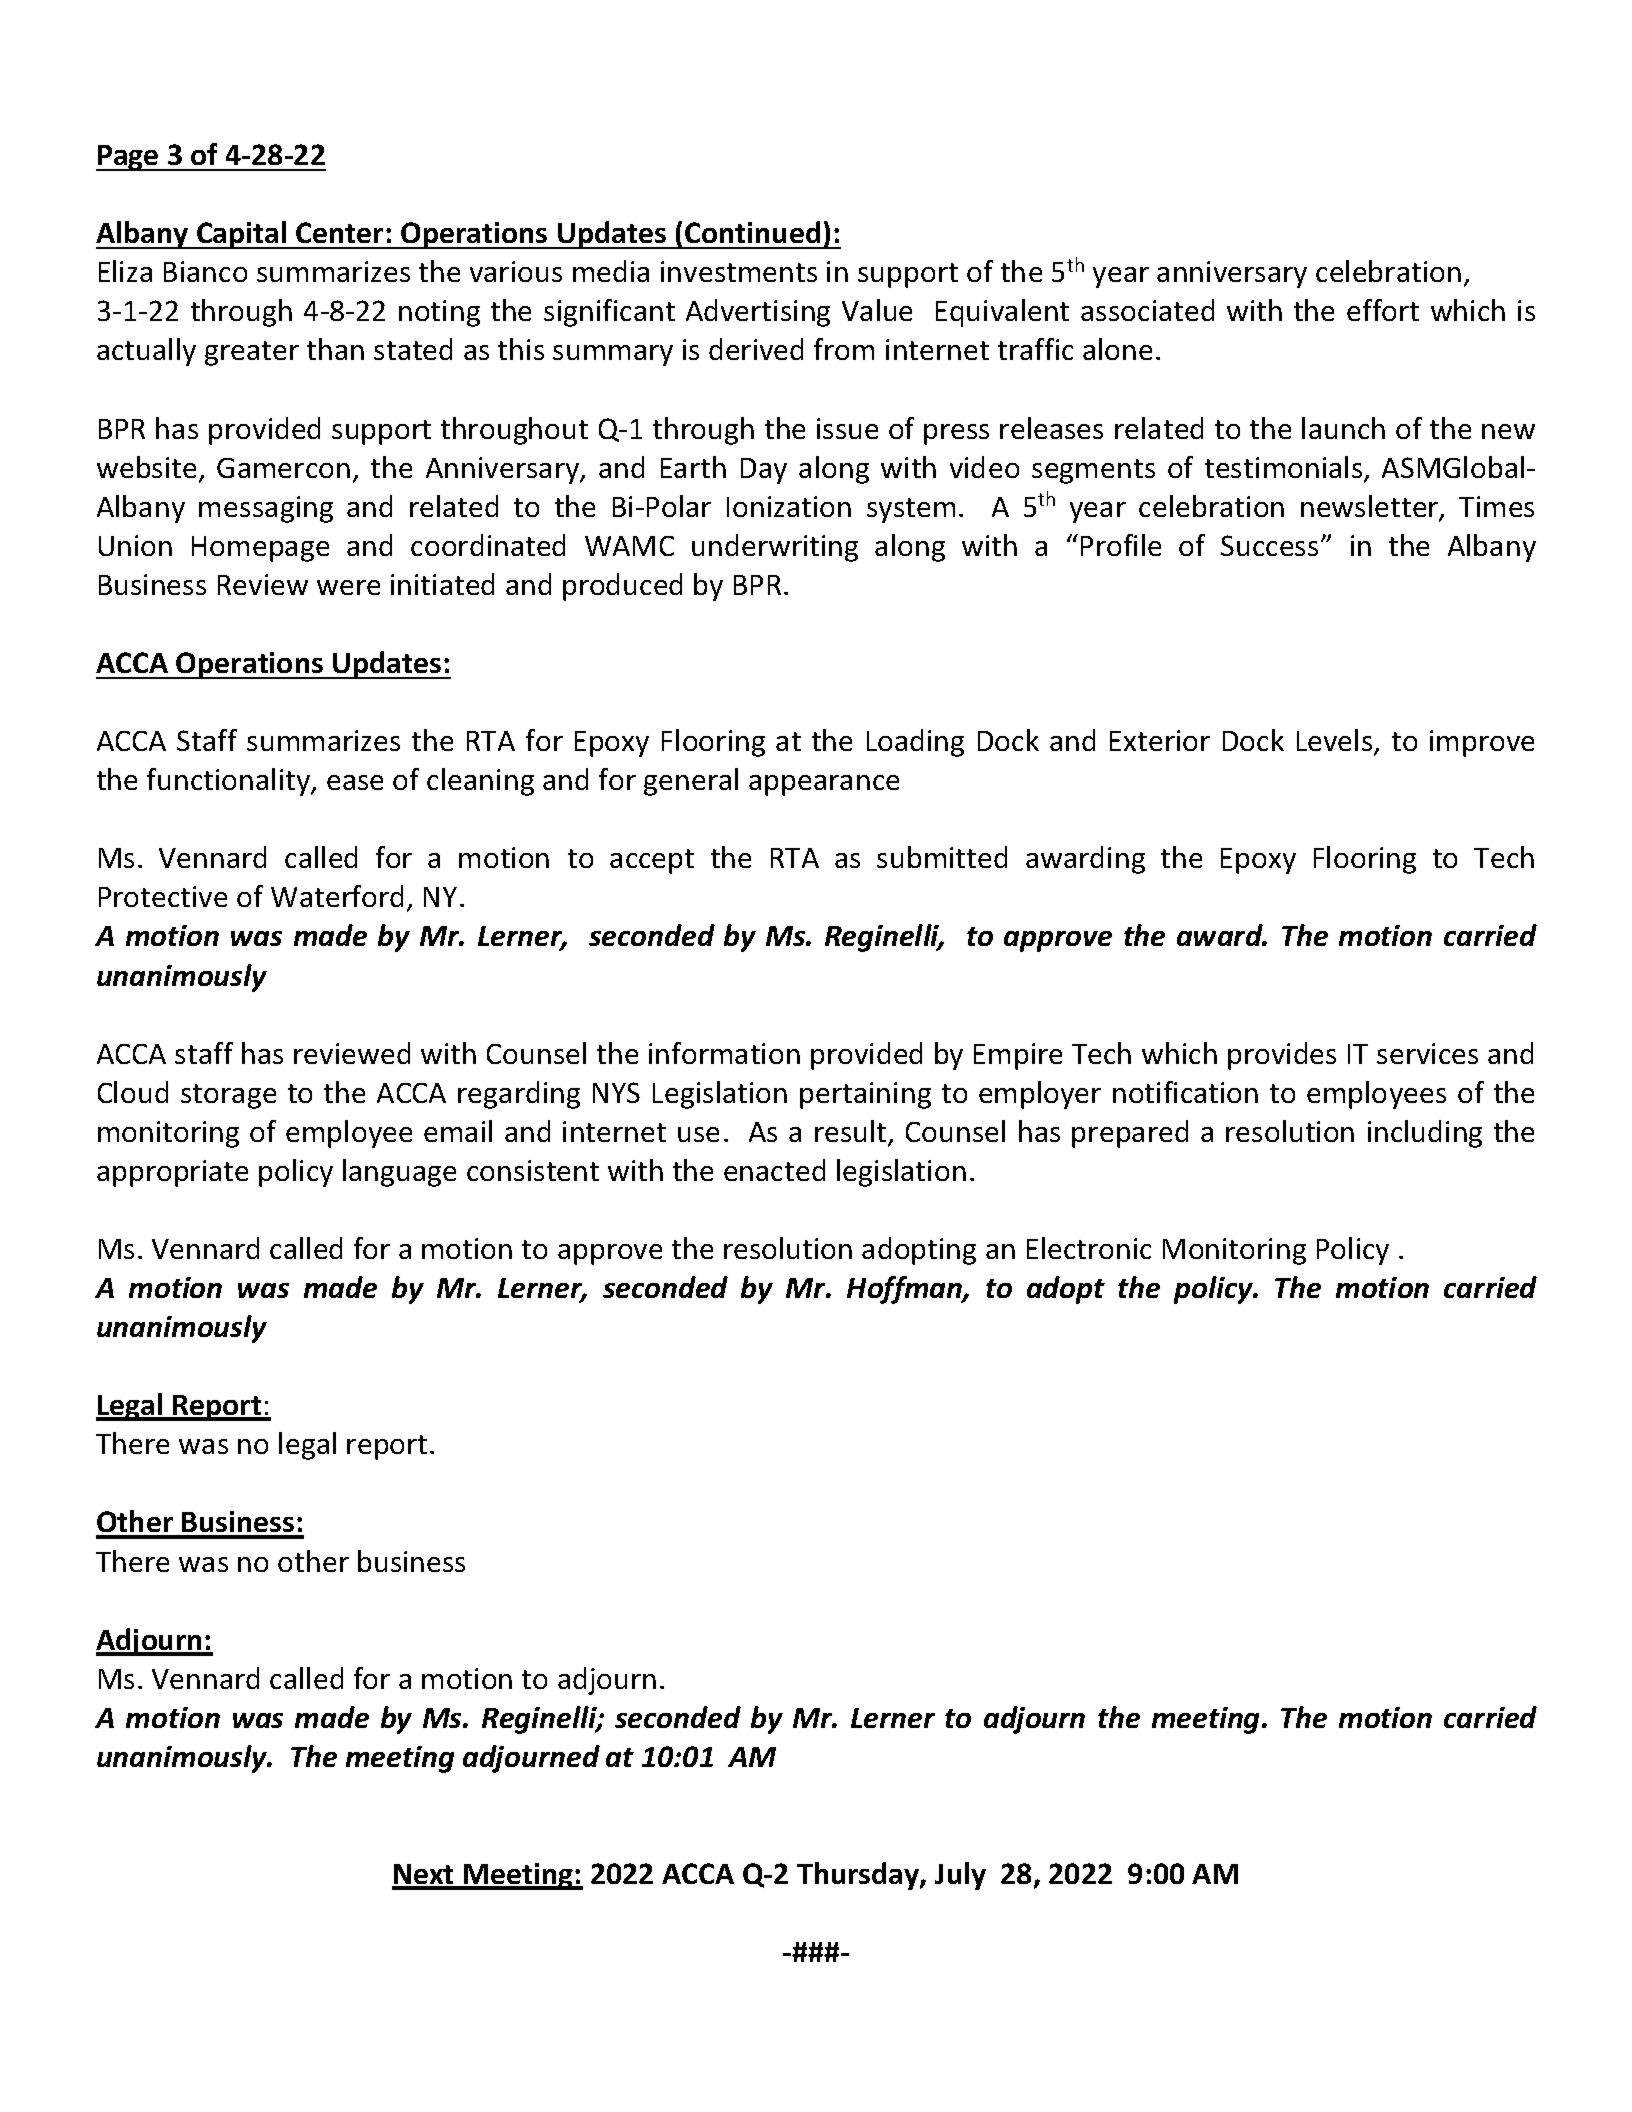 The width and height of the screenshot is (1632, 2112). I want to click on storage, so click(228, 1096).
